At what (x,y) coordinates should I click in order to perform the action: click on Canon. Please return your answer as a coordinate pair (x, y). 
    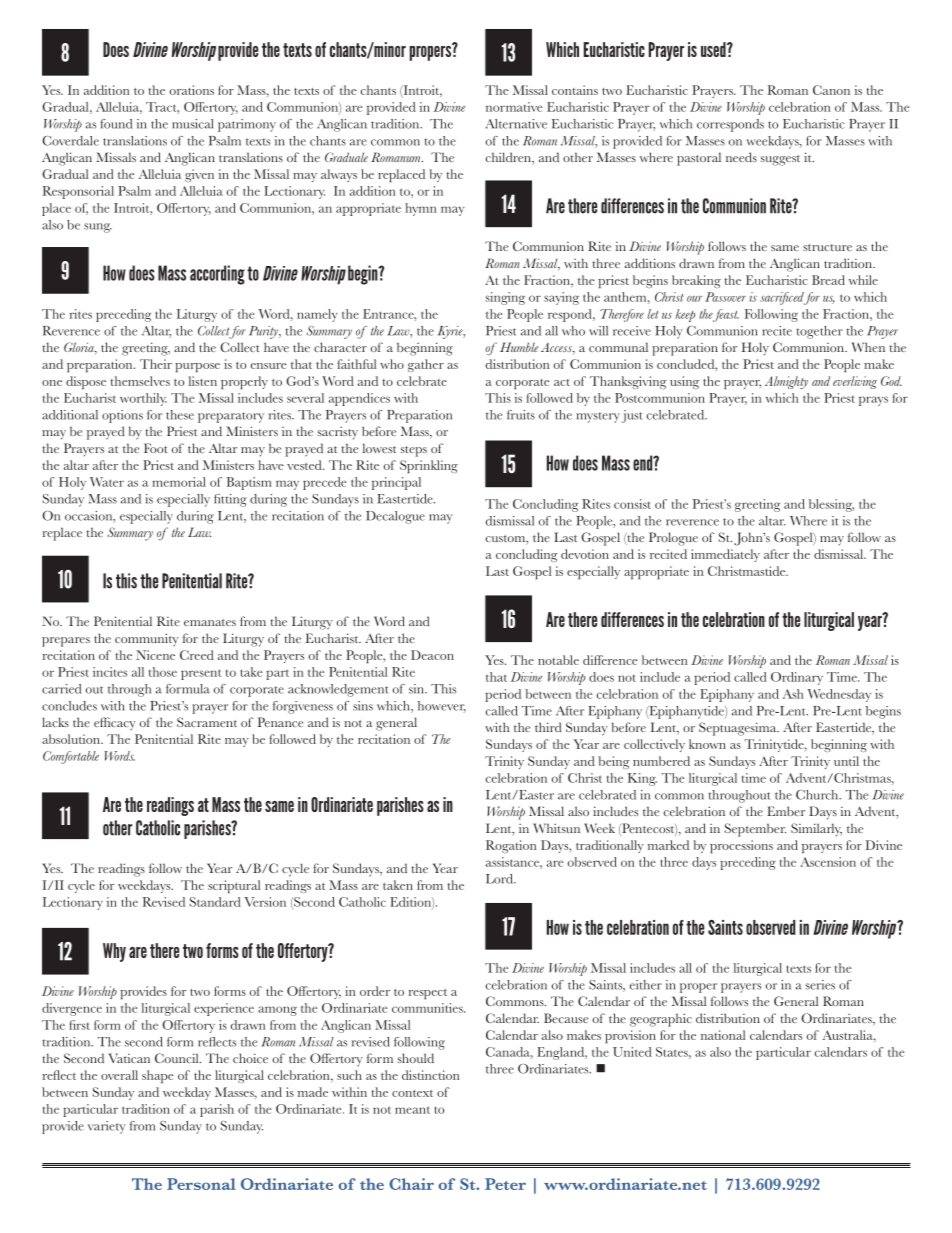
    Looking at the image, I should click on (831, 90).
